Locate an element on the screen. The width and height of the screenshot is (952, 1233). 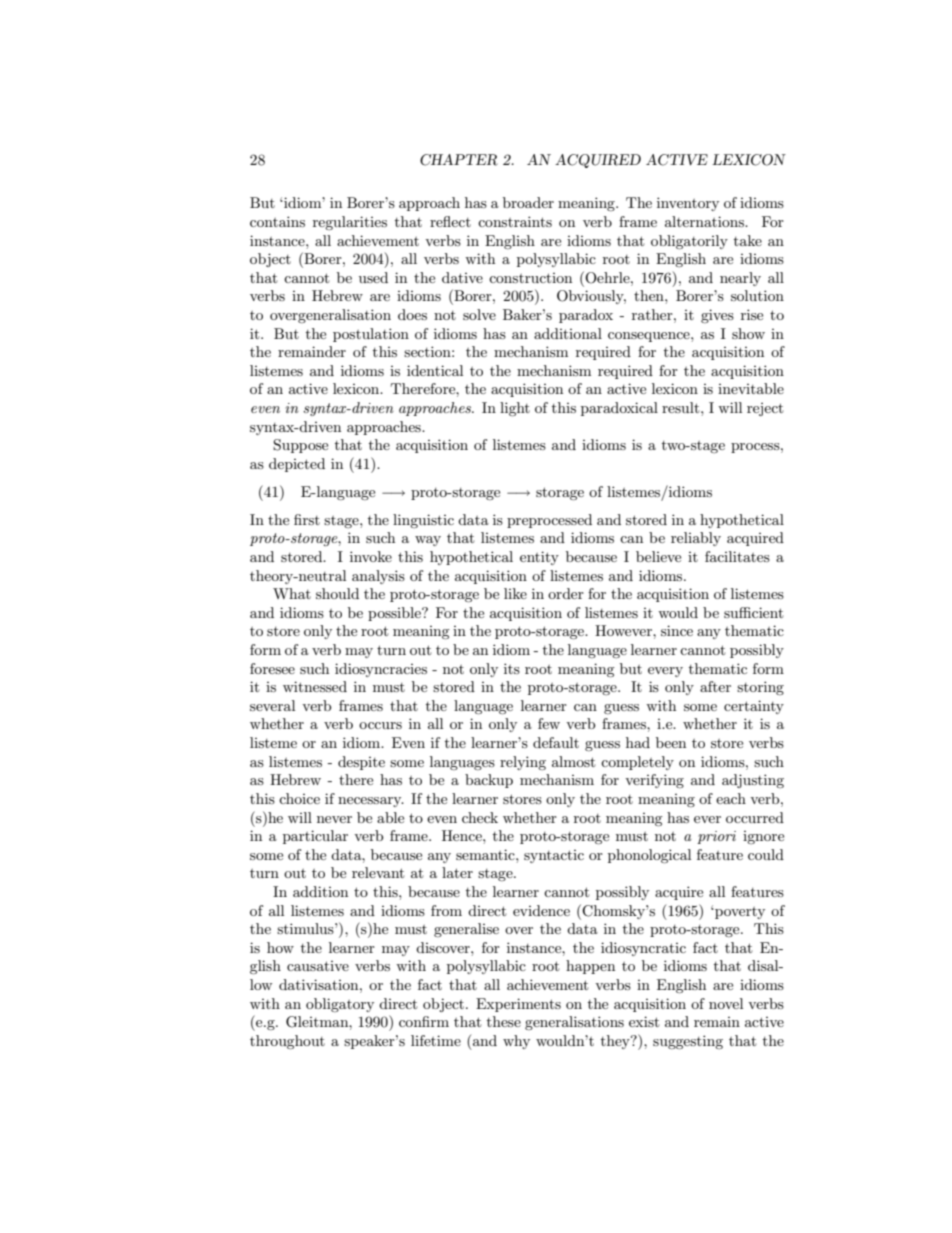
light is located at coordinates (515, 409).
